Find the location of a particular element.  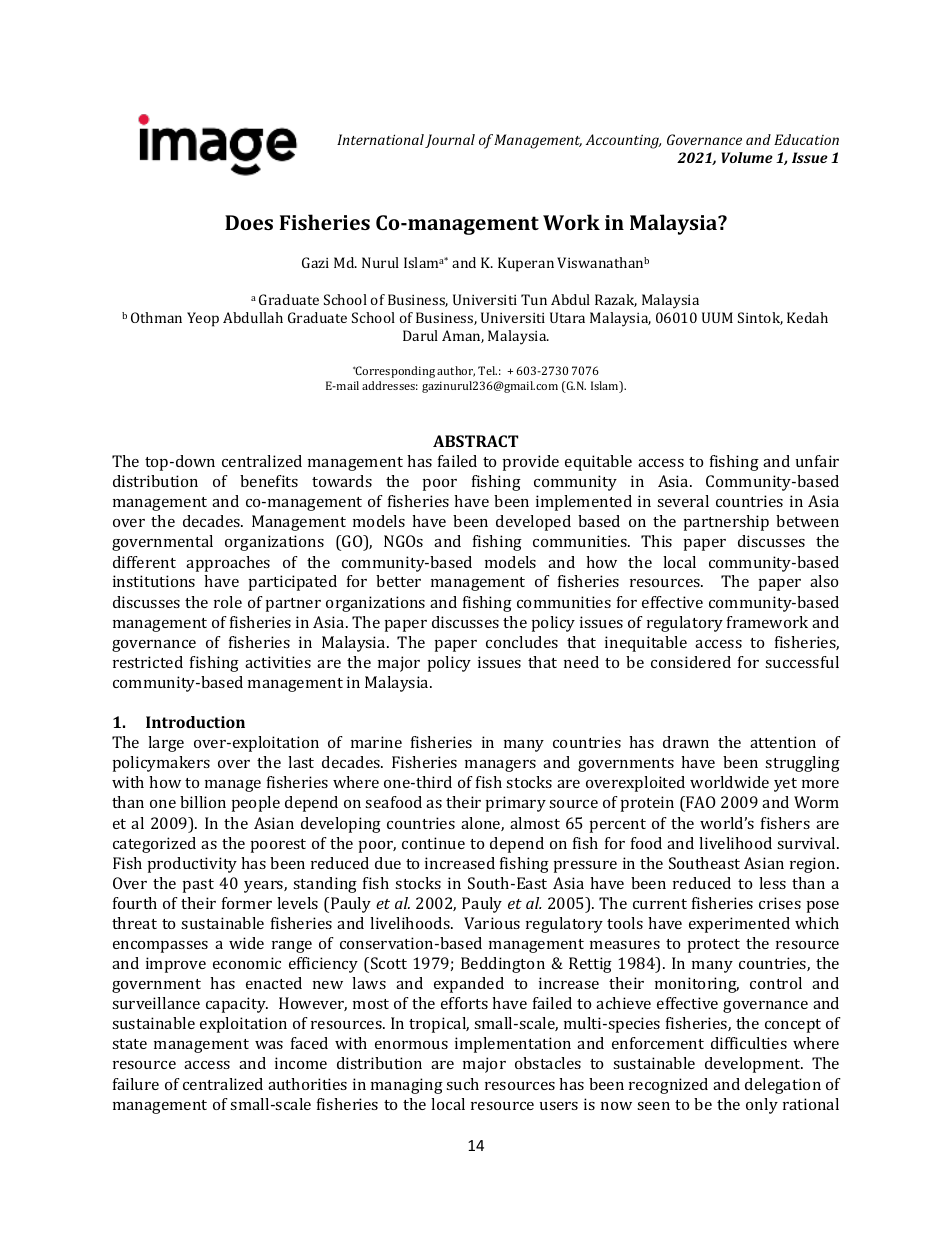

considered is located at coordinates (691, 662).
